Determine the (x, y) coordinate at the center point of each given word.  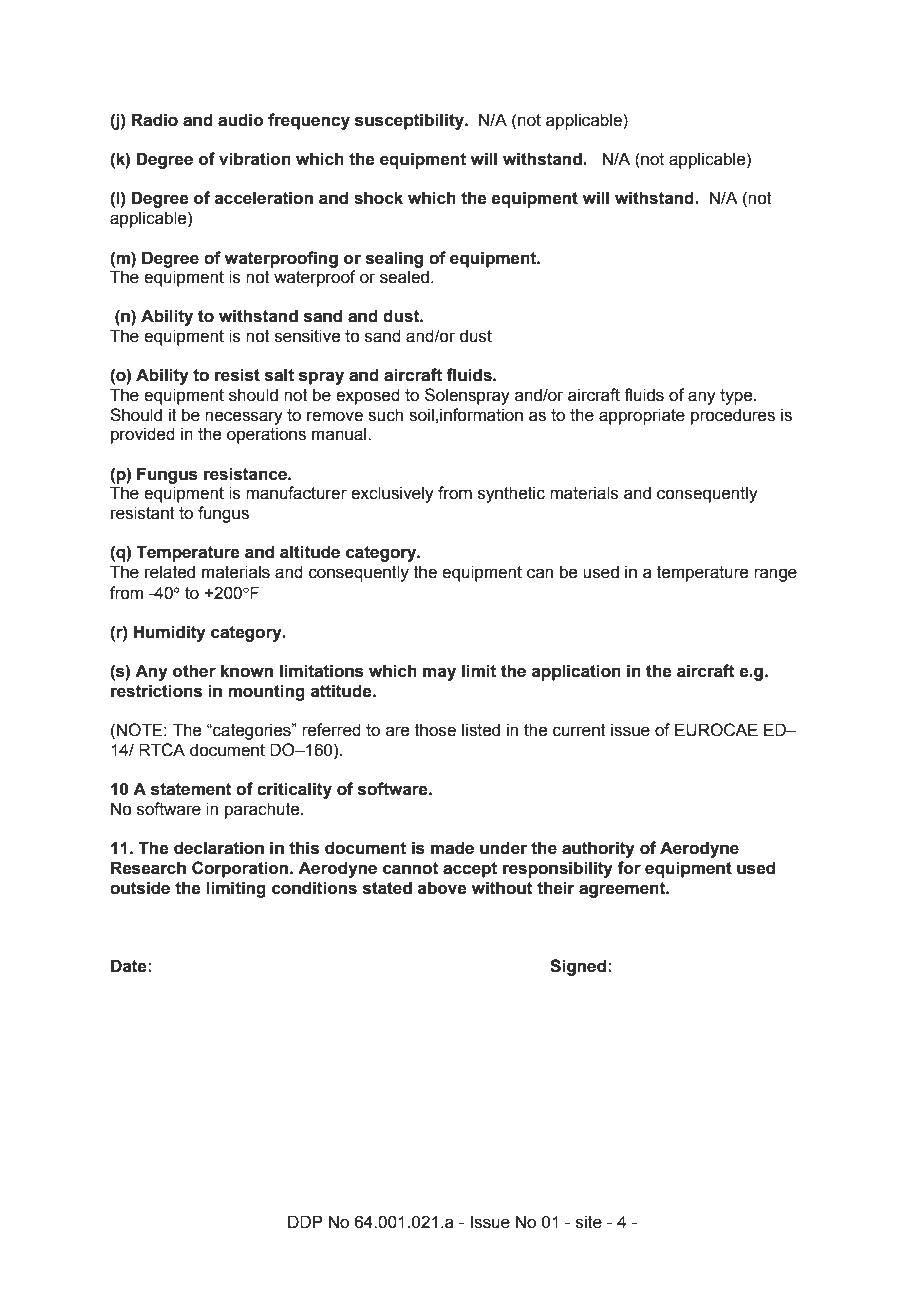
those (435, 730)
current (579, 730)
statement (191, 789)
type (737, 397)
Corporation (241, 869)
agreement (623, 890)
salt (279, 375)
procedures (733, 416)
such (385, 415)
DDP (305, 1221)
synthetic (511, 494)
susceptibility (410, 121)
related (170, 572)
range (775, 575)
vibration (255, 159)
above (442, 888)
